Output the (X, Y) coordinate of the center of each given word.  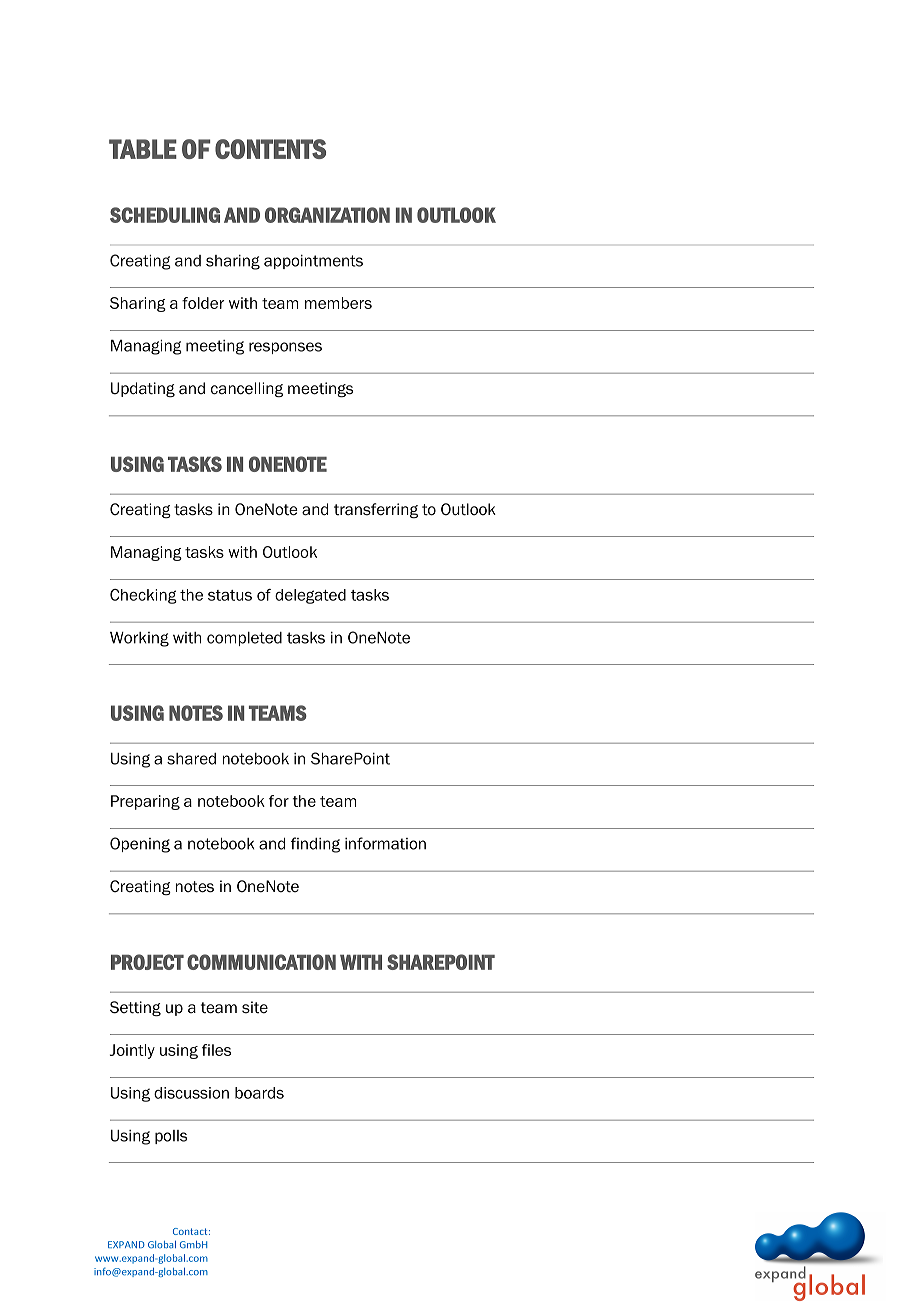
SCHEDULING (165, 215)
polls (171, 1137)
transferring (376, 510)
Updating (143, 389)
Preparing (145, 802)
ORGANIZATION (327, 215)
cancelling (247, 389)
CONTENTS (270, 149)
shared (191, 759)
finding (315, 845)
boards (259, 1093)
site (255, 1007)
